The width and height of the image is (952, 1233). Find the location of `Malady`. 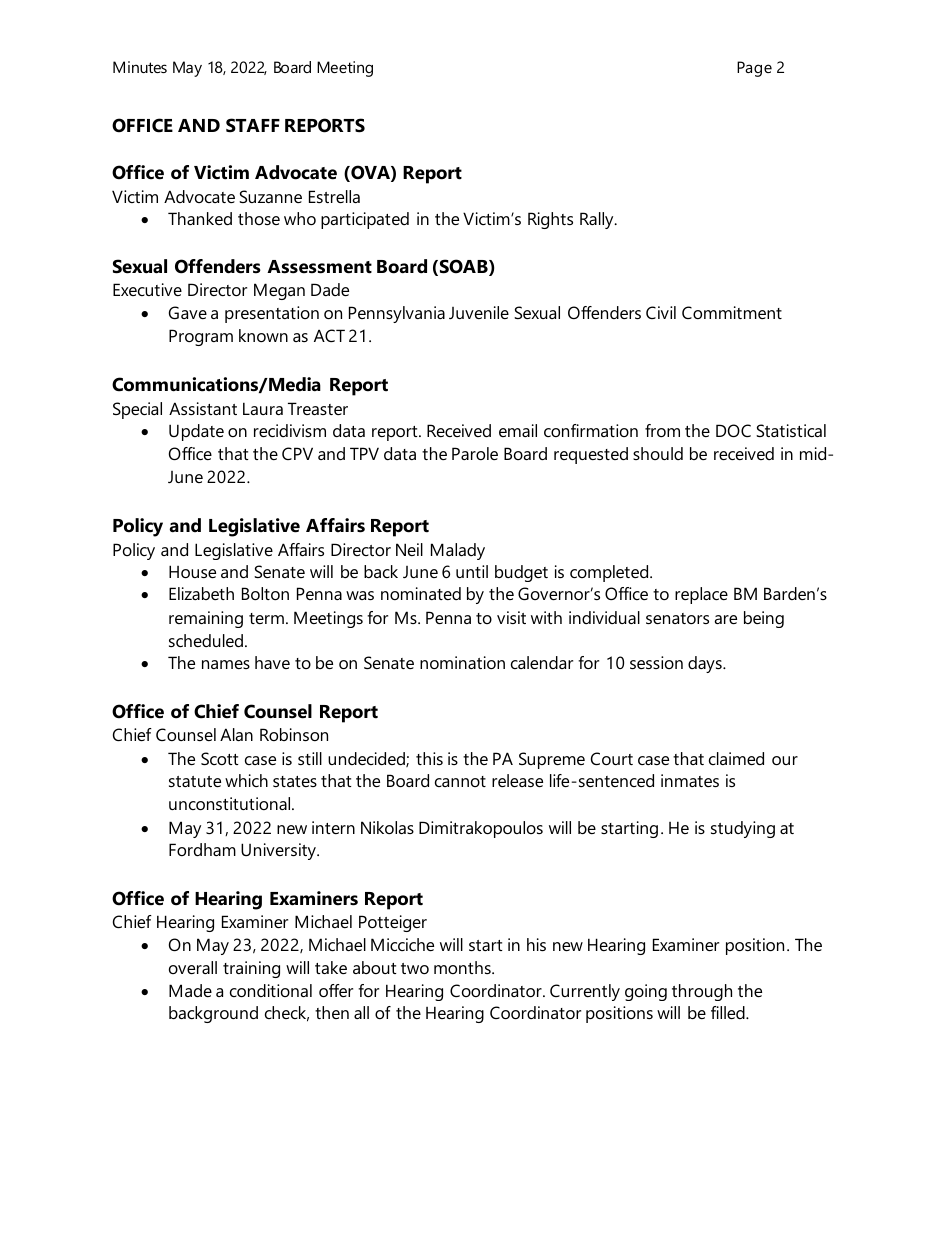

Malady is located at coordinates (458, 551).
